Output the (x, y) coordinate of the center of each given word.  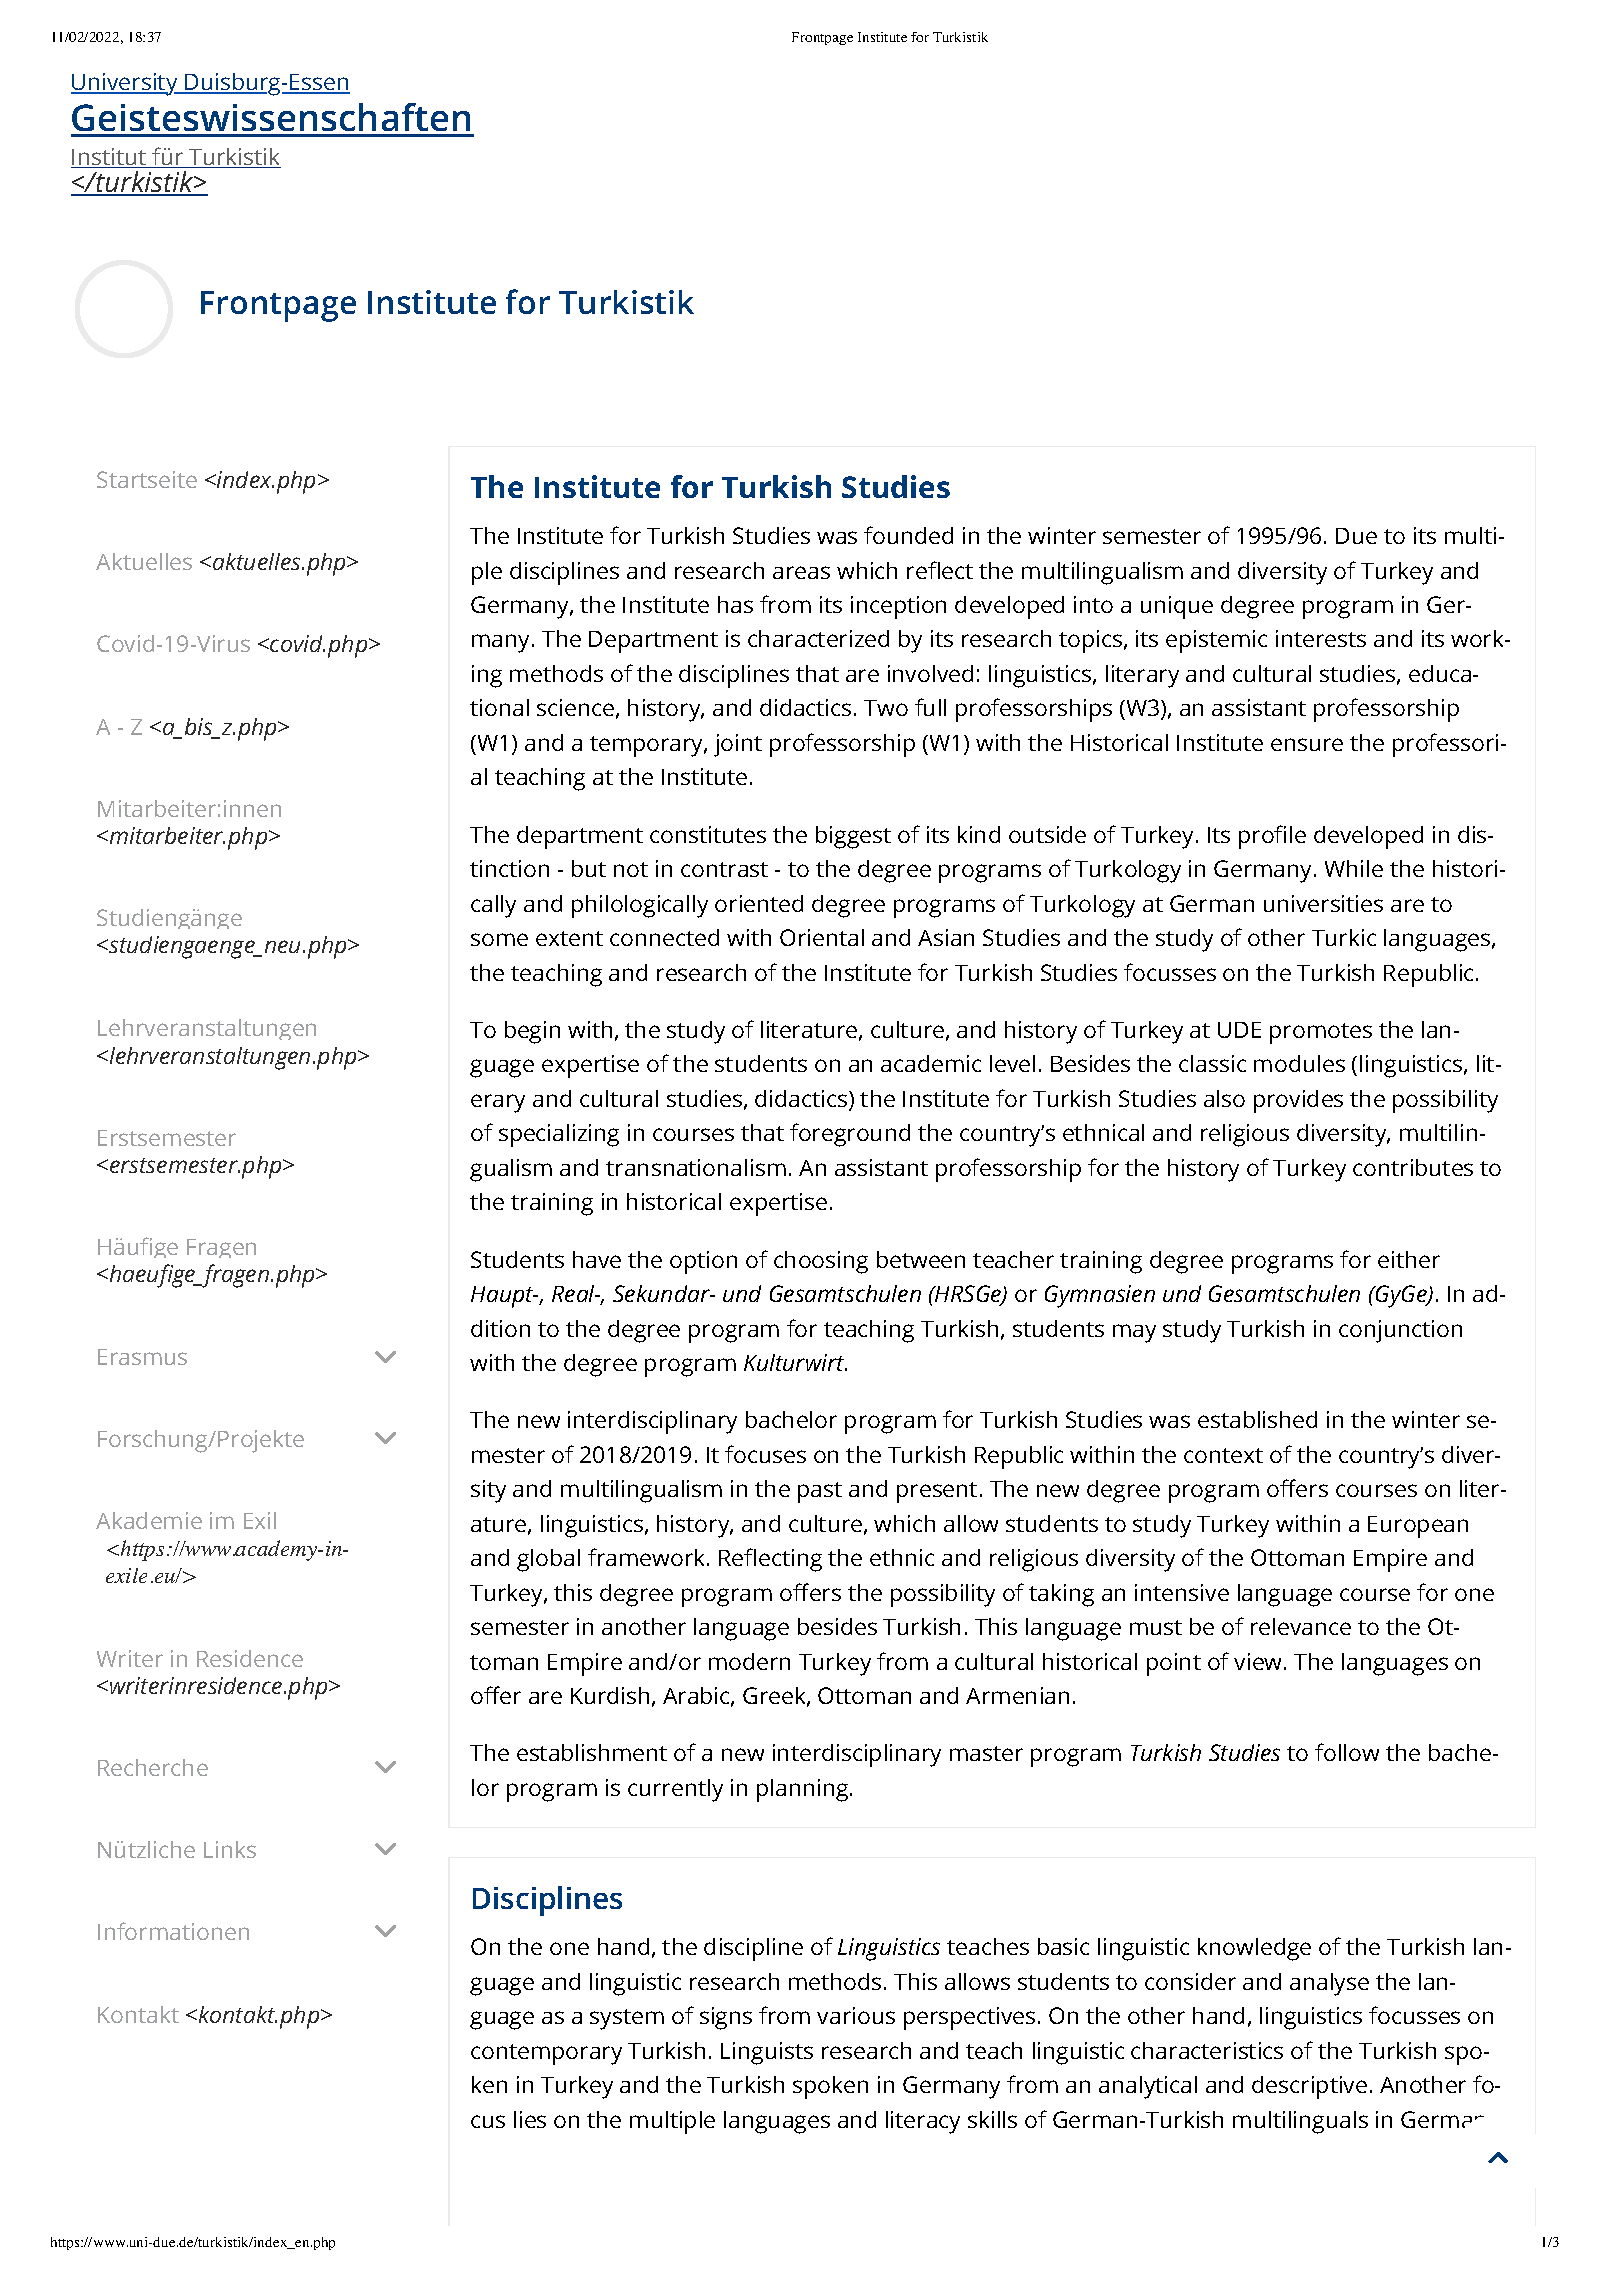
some (499, 939)
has (735, 604)
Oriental (822, 937)
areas (801, 572)
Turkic (1344, 937)
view (1257, 1661)
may (1134, 1333)
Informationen (173, 1931)
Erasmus (142, 1357)
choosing (821, 1262)
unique (1177, 607)
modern (749, 1661)
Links (230, 1849)
